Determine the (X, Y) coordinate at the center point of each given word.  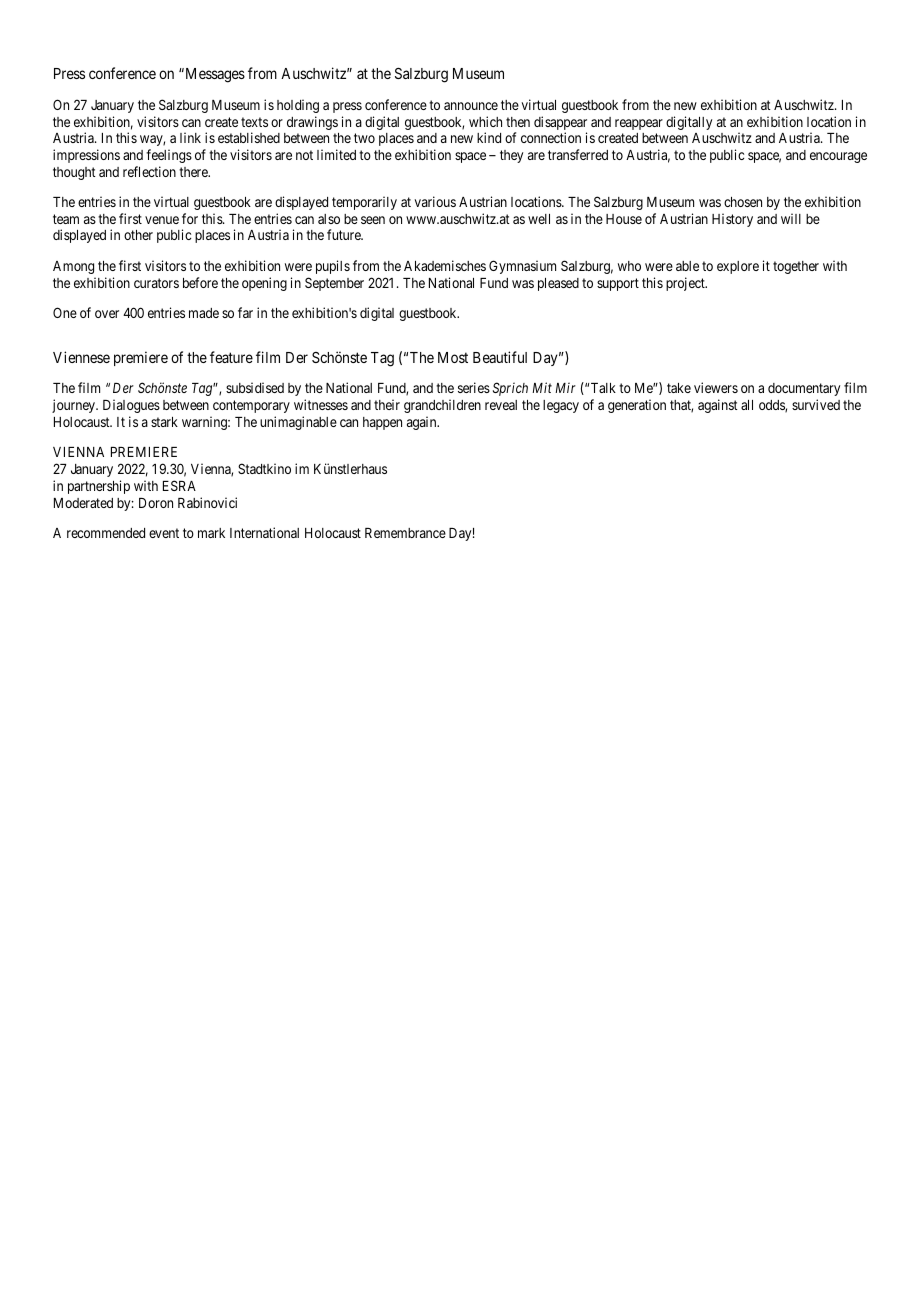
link (190, 137)
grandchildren (442, 406)
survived (816, 404)
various (435, 201)
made (204, 313)
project (686, 284)
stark (164, 422)
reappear (639, 124)
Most (453, 357)
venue (162, 220)
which (485, 121)
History (732, 220)
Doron (156, 503)
